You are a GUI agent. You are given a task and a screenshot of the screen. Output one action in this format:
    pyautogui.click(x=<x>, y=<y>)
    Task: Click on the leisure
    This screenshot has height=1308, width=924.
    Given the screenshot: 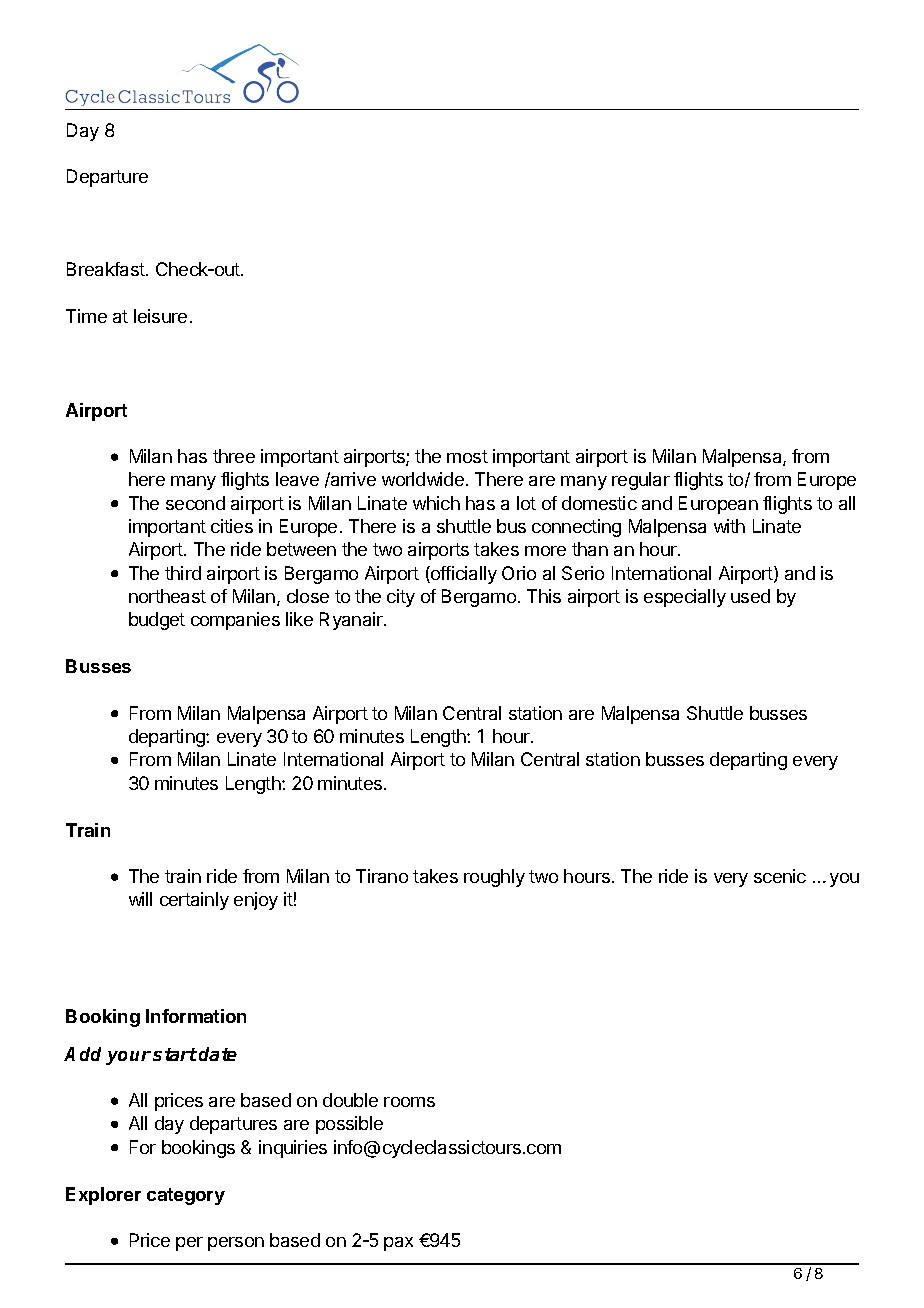 What is the action you would take?
    pyautogui.click(x=160, y=316)
